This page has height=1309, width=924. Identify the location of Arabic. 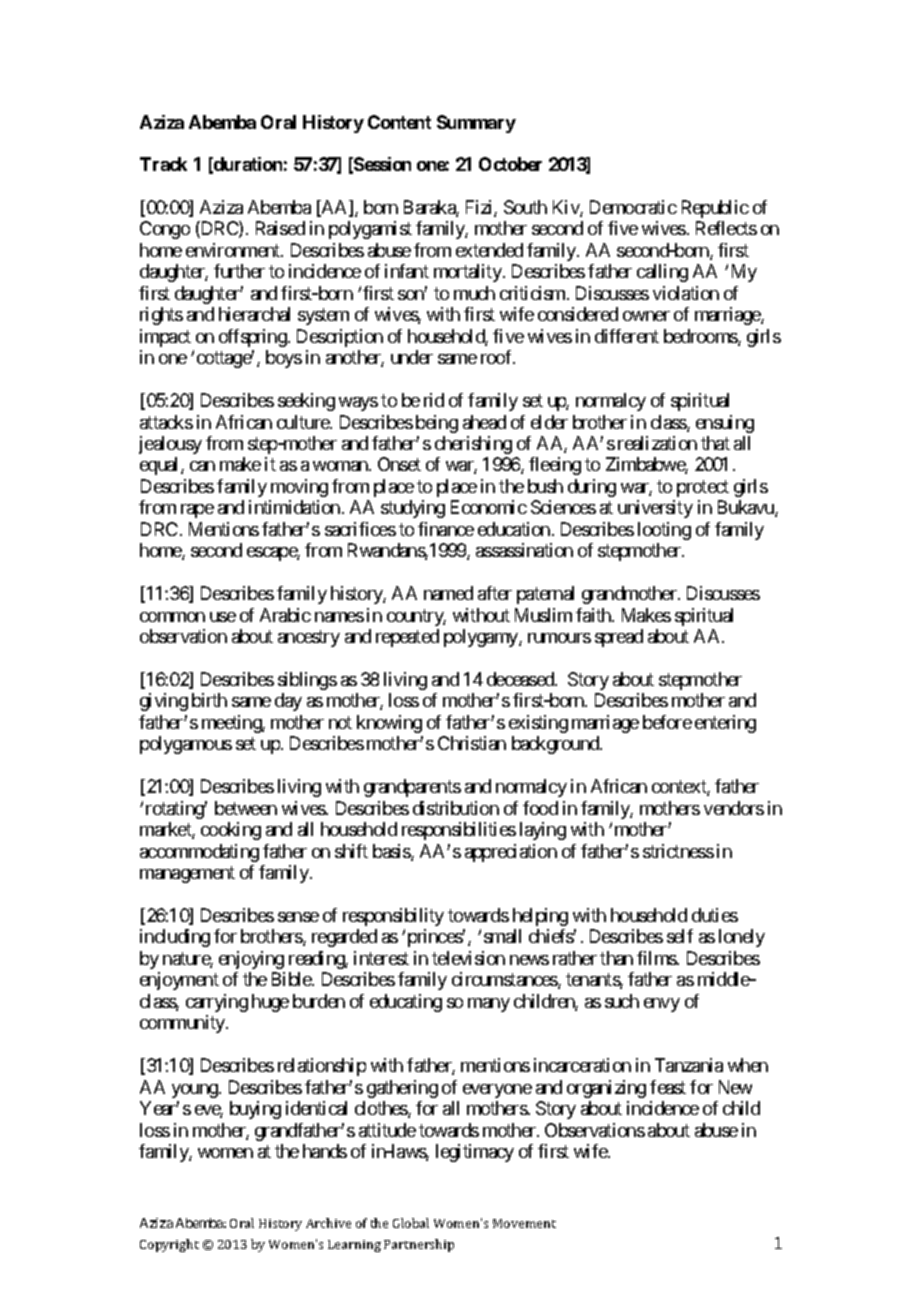
(285, 615).
